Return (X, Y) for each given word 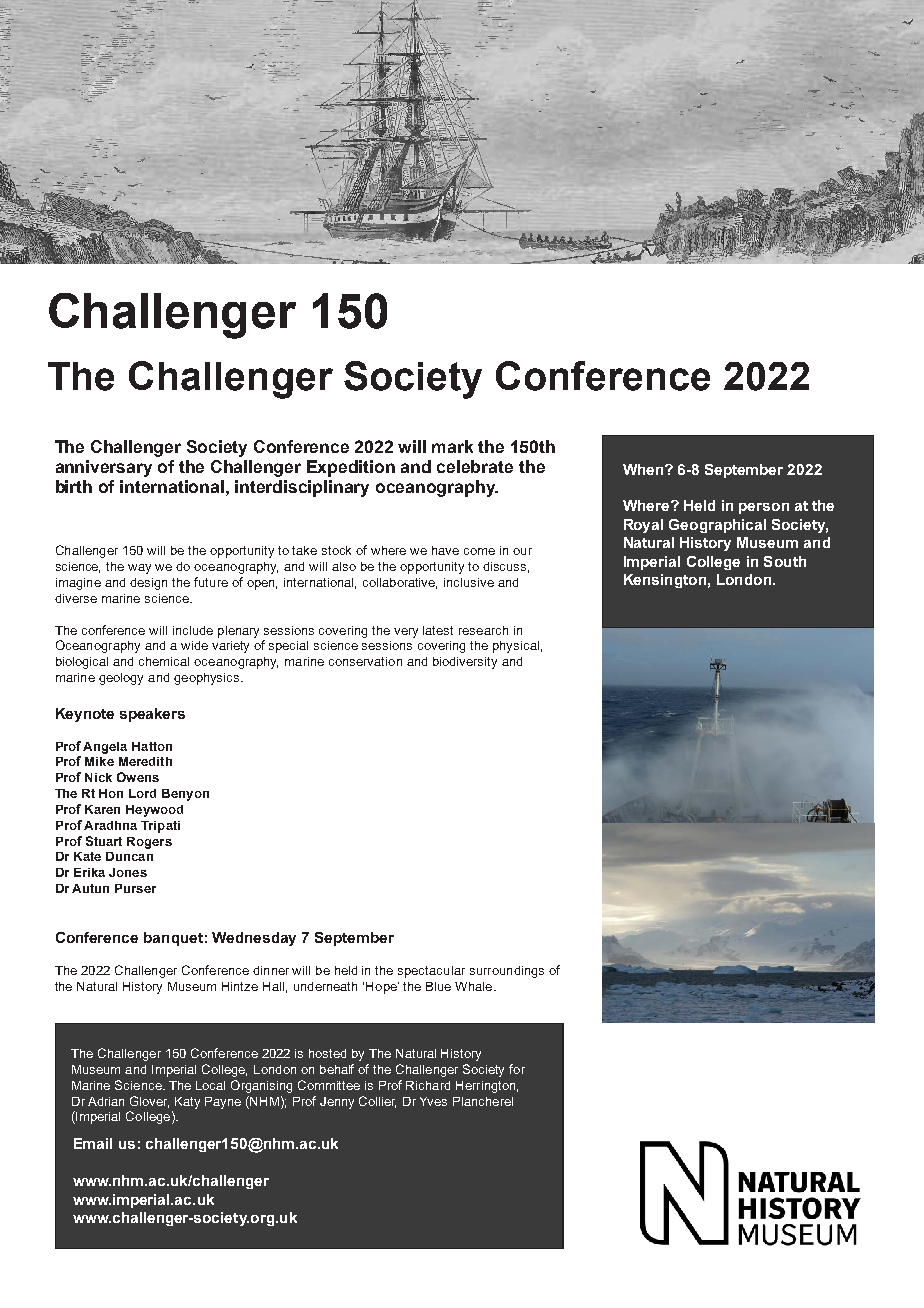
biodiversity (465, 663)
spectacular (431, 972)
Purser (135, 888)
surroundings (507, 972)
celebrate (475, 466)
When (644, 469)
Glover (149, 1102)
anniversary (104, 468)
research (483, 630)
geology (121, 679)
